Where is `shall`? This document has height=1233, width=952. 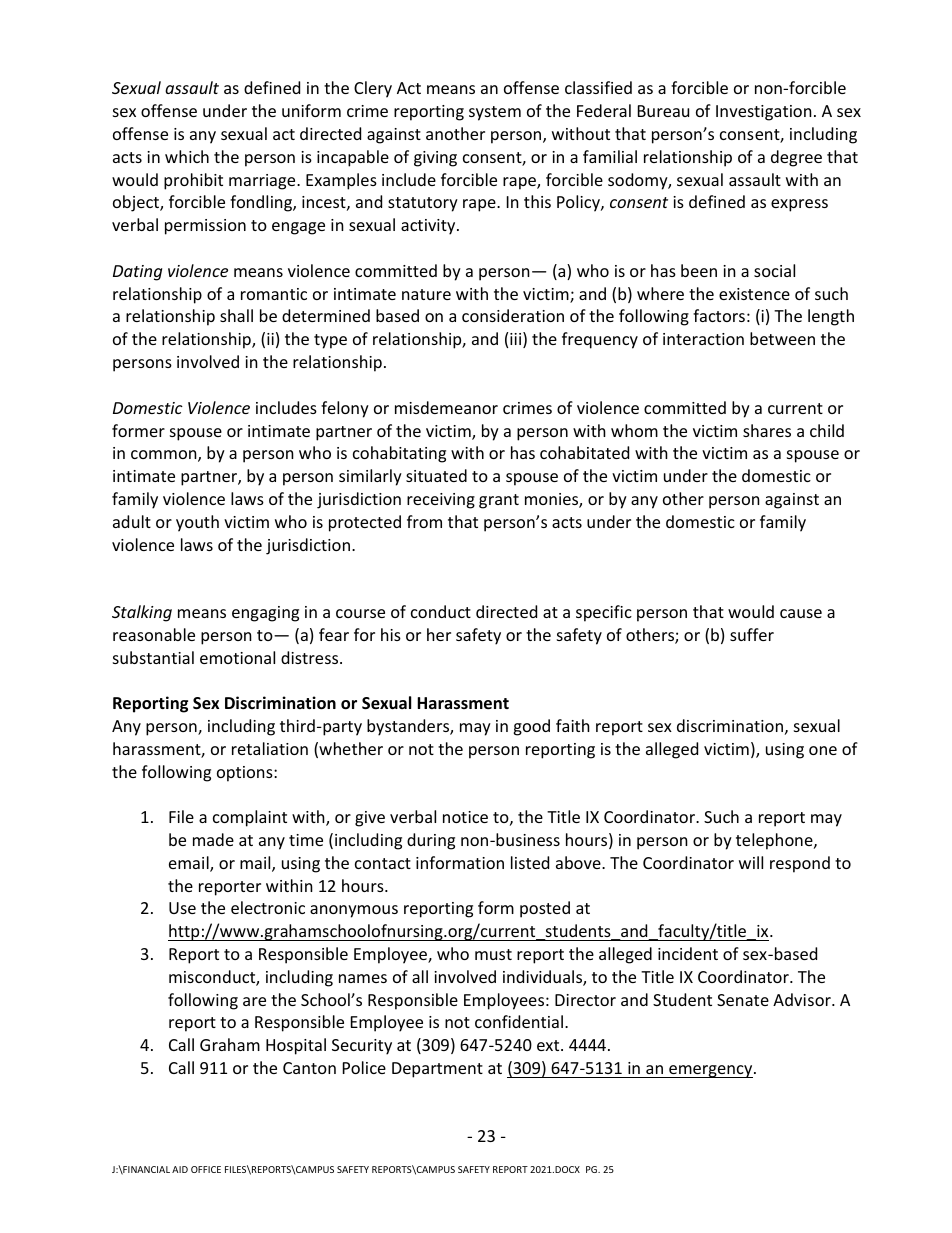
shall is located at coordinates (236, 315).
